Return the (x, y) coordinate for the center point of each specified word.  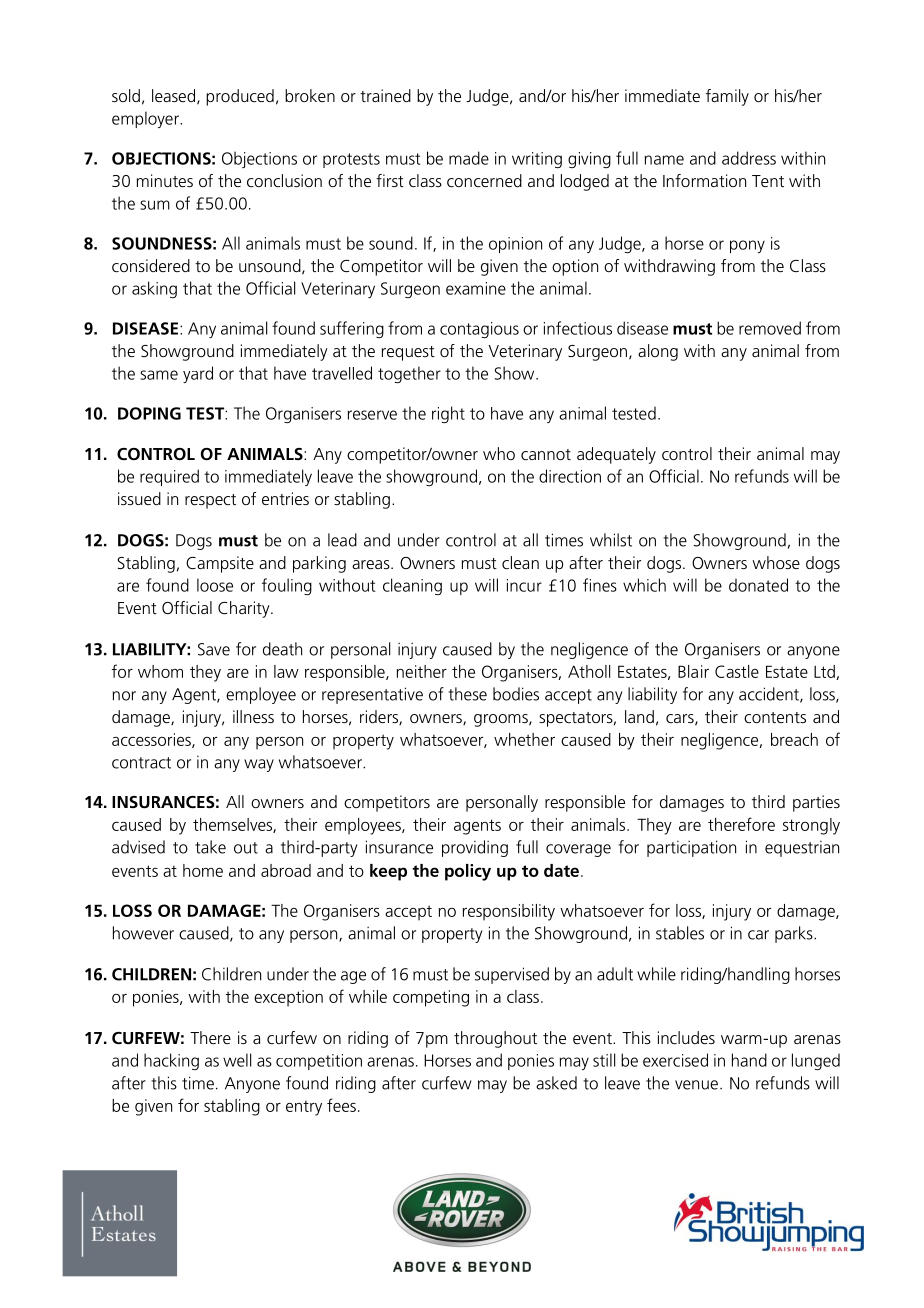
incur (524, 585)
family (727, 97)
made (469, 158)
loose (215, 585)
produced (240, 97)
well (237, 1060)
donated (758, 585)
